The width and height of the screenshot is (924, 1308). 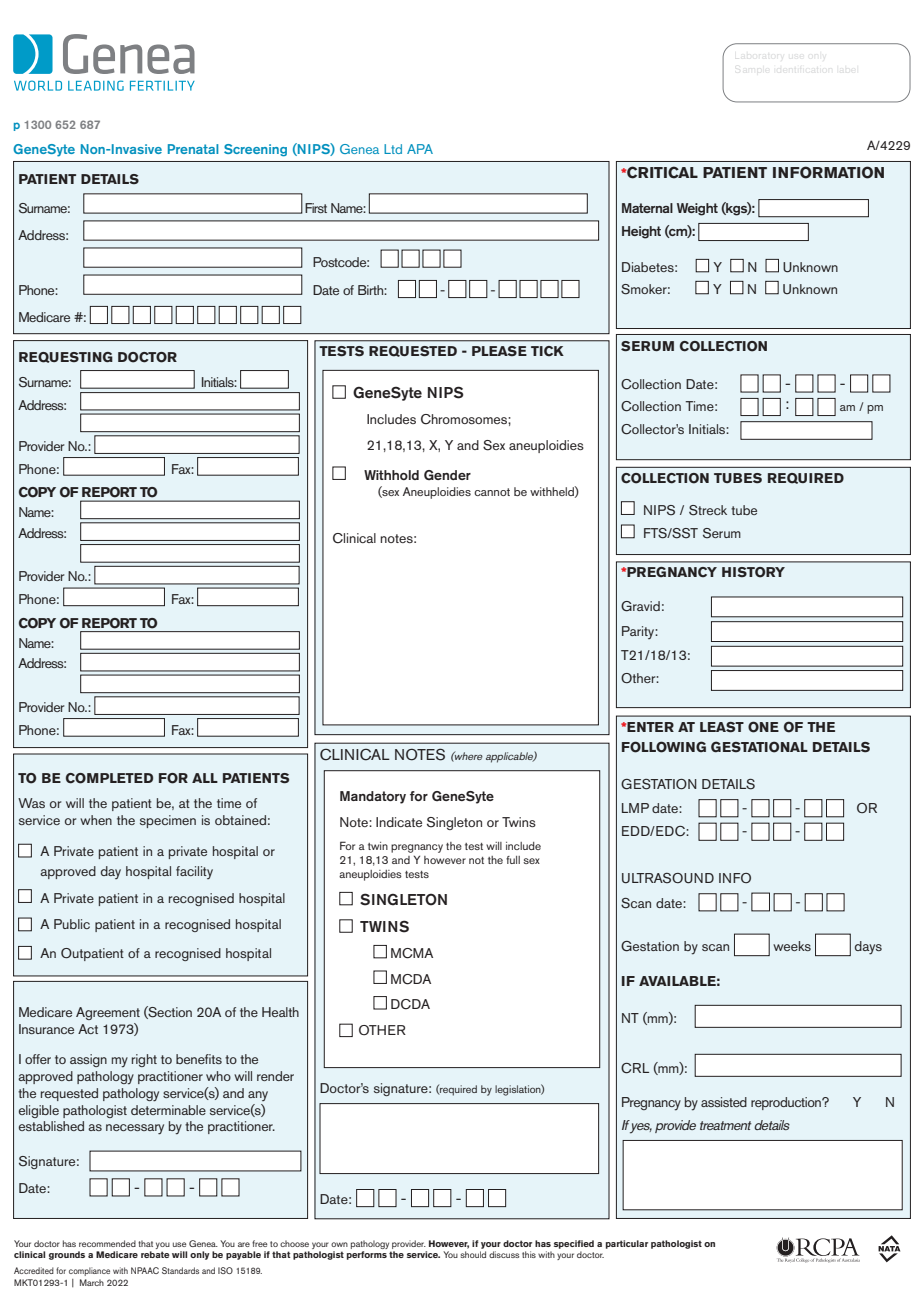 I want to click on should, so click(x=473, y=1254).
